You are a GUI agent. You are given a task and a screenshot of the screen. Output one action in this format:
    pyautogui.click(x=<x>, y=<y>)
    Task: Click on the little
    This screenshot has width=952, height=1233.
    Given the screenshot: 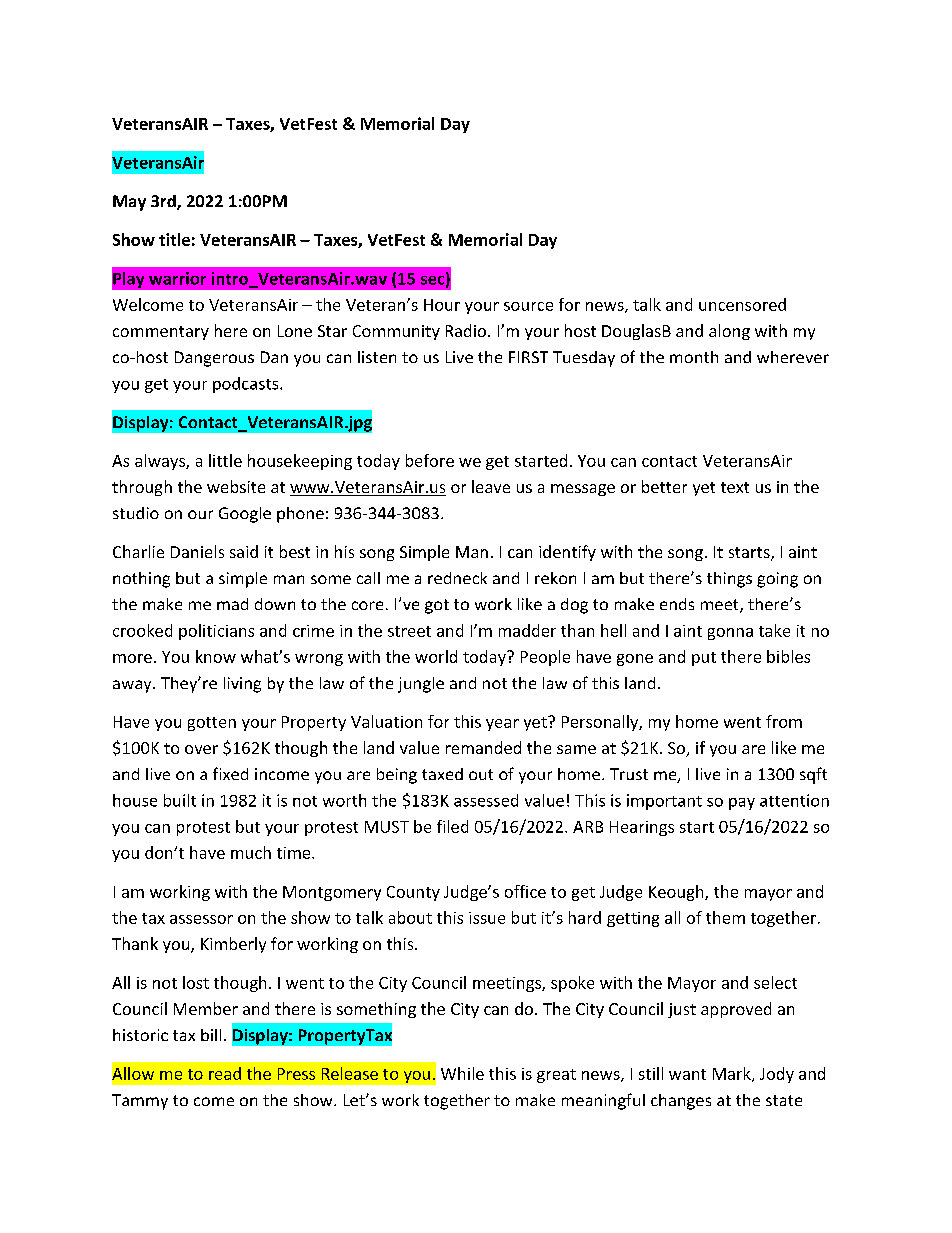 What is the action you would take?
    pyautogui.click(x=225, y=460)
